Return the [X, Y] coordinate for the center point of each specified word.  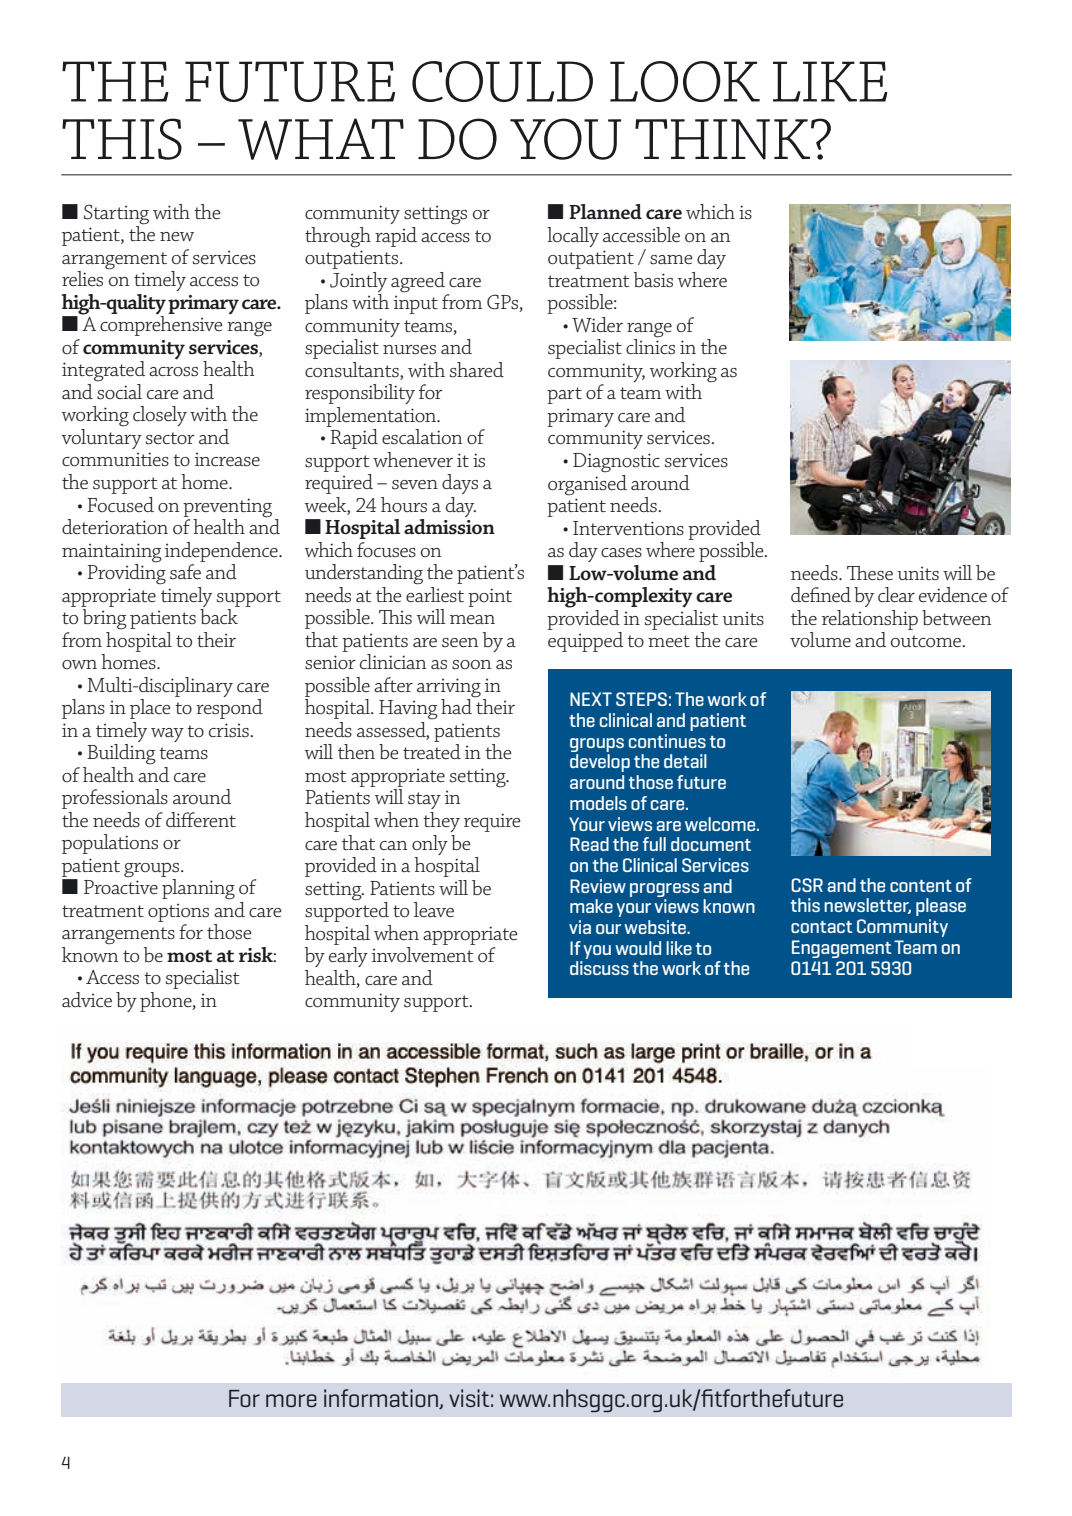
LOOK [685, 81]
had [456, 706]
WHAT [321, 139]
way [167, 735]
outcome [927, 641]
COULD [502, 81]
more [291, 1400]
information [382, 1399]
